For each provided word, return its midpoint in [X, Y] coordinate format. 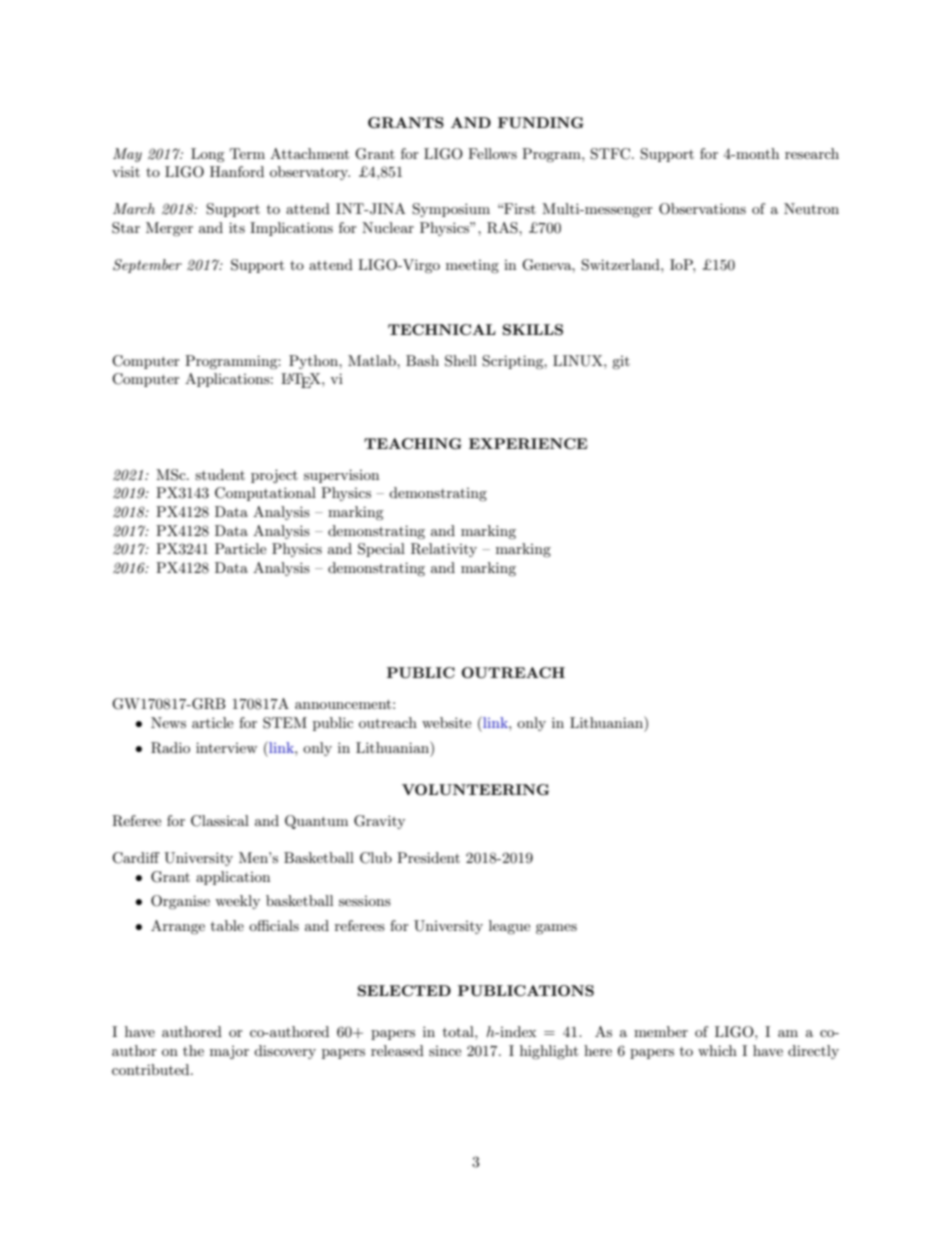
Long [208, 155]
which [717, 1050]
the [193, 1050]
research [812, 153]
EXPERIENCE [528, 443]
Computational [265, 494]
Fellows [492, 153]
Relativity [444, 550]
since [445, 1051]
